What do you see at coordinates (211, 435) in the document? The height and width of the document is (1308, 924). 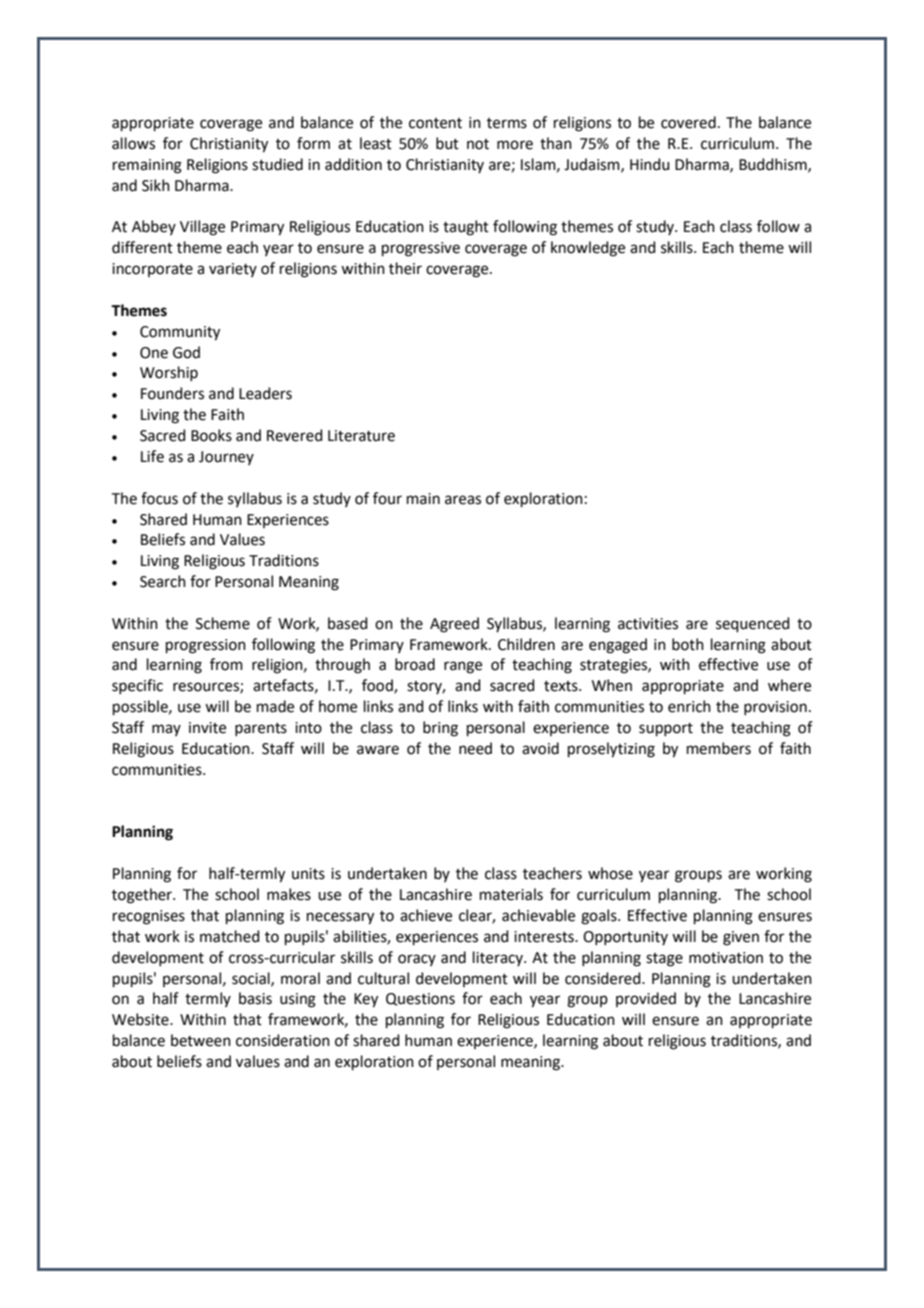 I see `Books` at bounding box center [211, 435].
